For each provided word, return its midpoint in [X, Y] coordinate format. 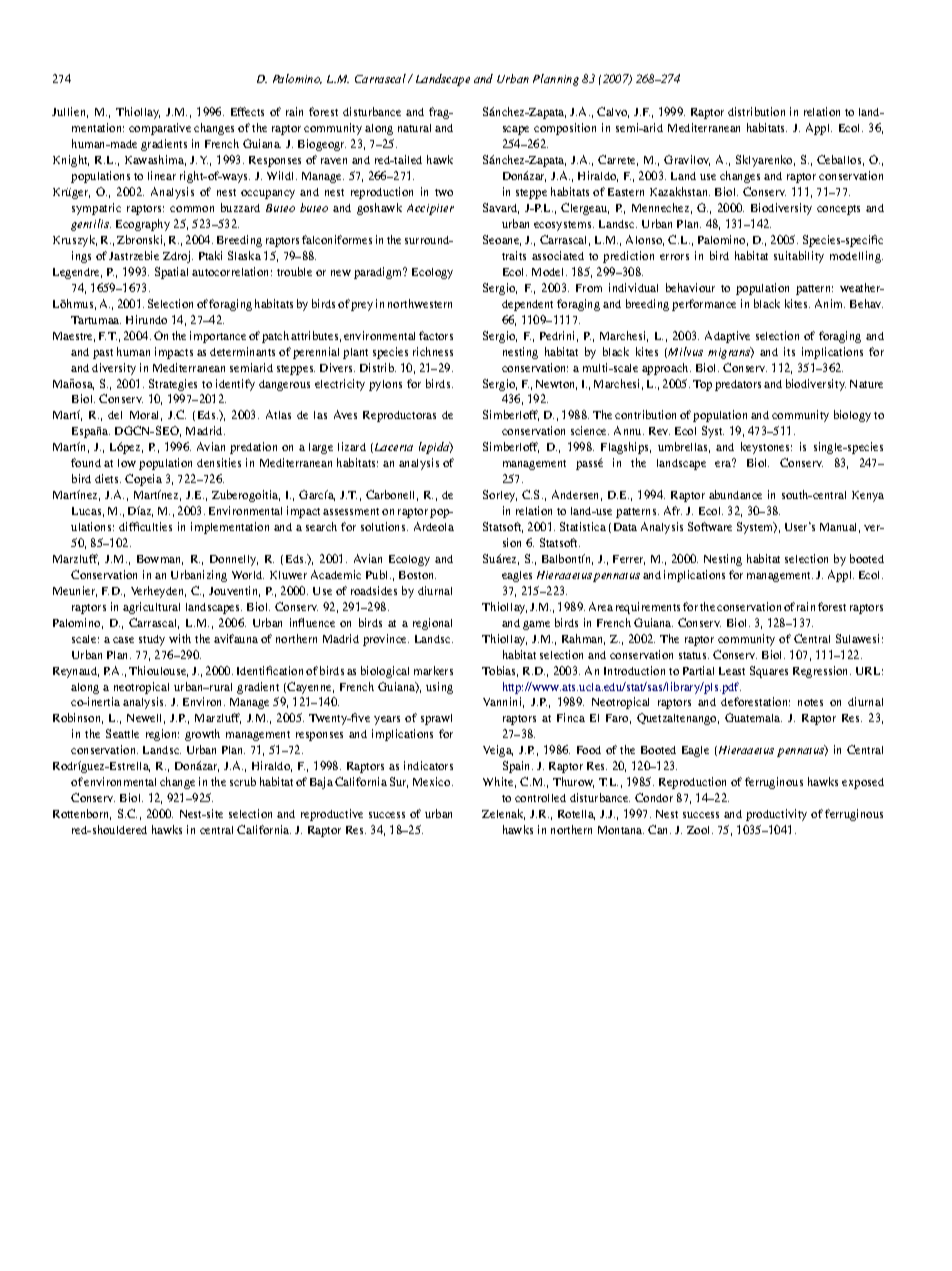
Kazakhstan [680, 191]
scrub [243, 781]
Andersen [577, 495]
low [127, 463]
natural [414, 128]
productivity [776, 815]
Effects [247, 111]
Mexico [433, 781]
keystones [766, 448]
